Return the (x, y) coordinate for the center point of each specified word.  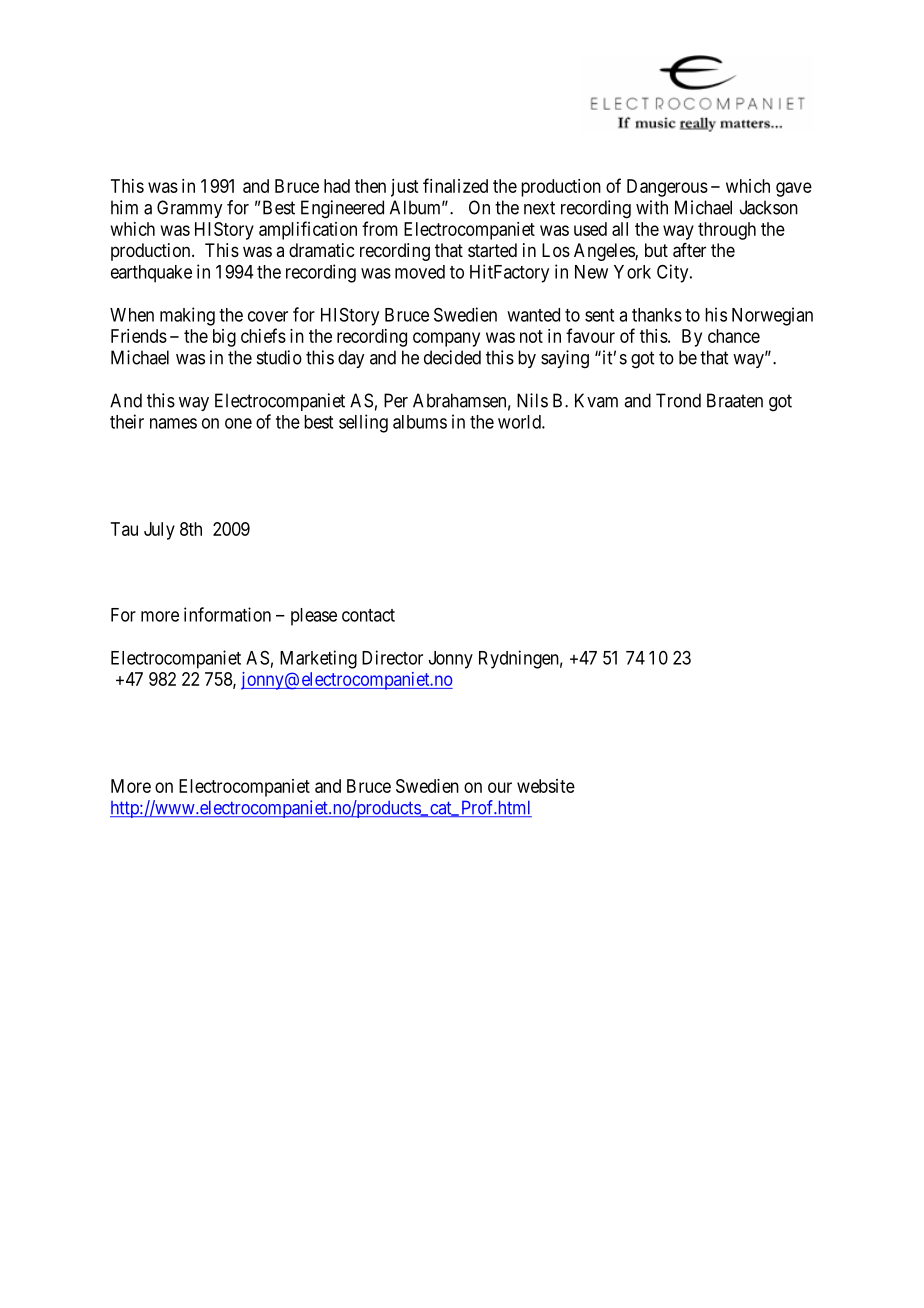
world (520, 422)
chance (734, 336)
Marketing (318, 659)
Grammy (189, 209)
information (227, 614)
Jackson (769, 207)
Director (392, 657)
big (224, 338)
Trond (678, 400)
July (159, 531)
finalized (455, 185)
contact (368, 615)
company (446, 339)
